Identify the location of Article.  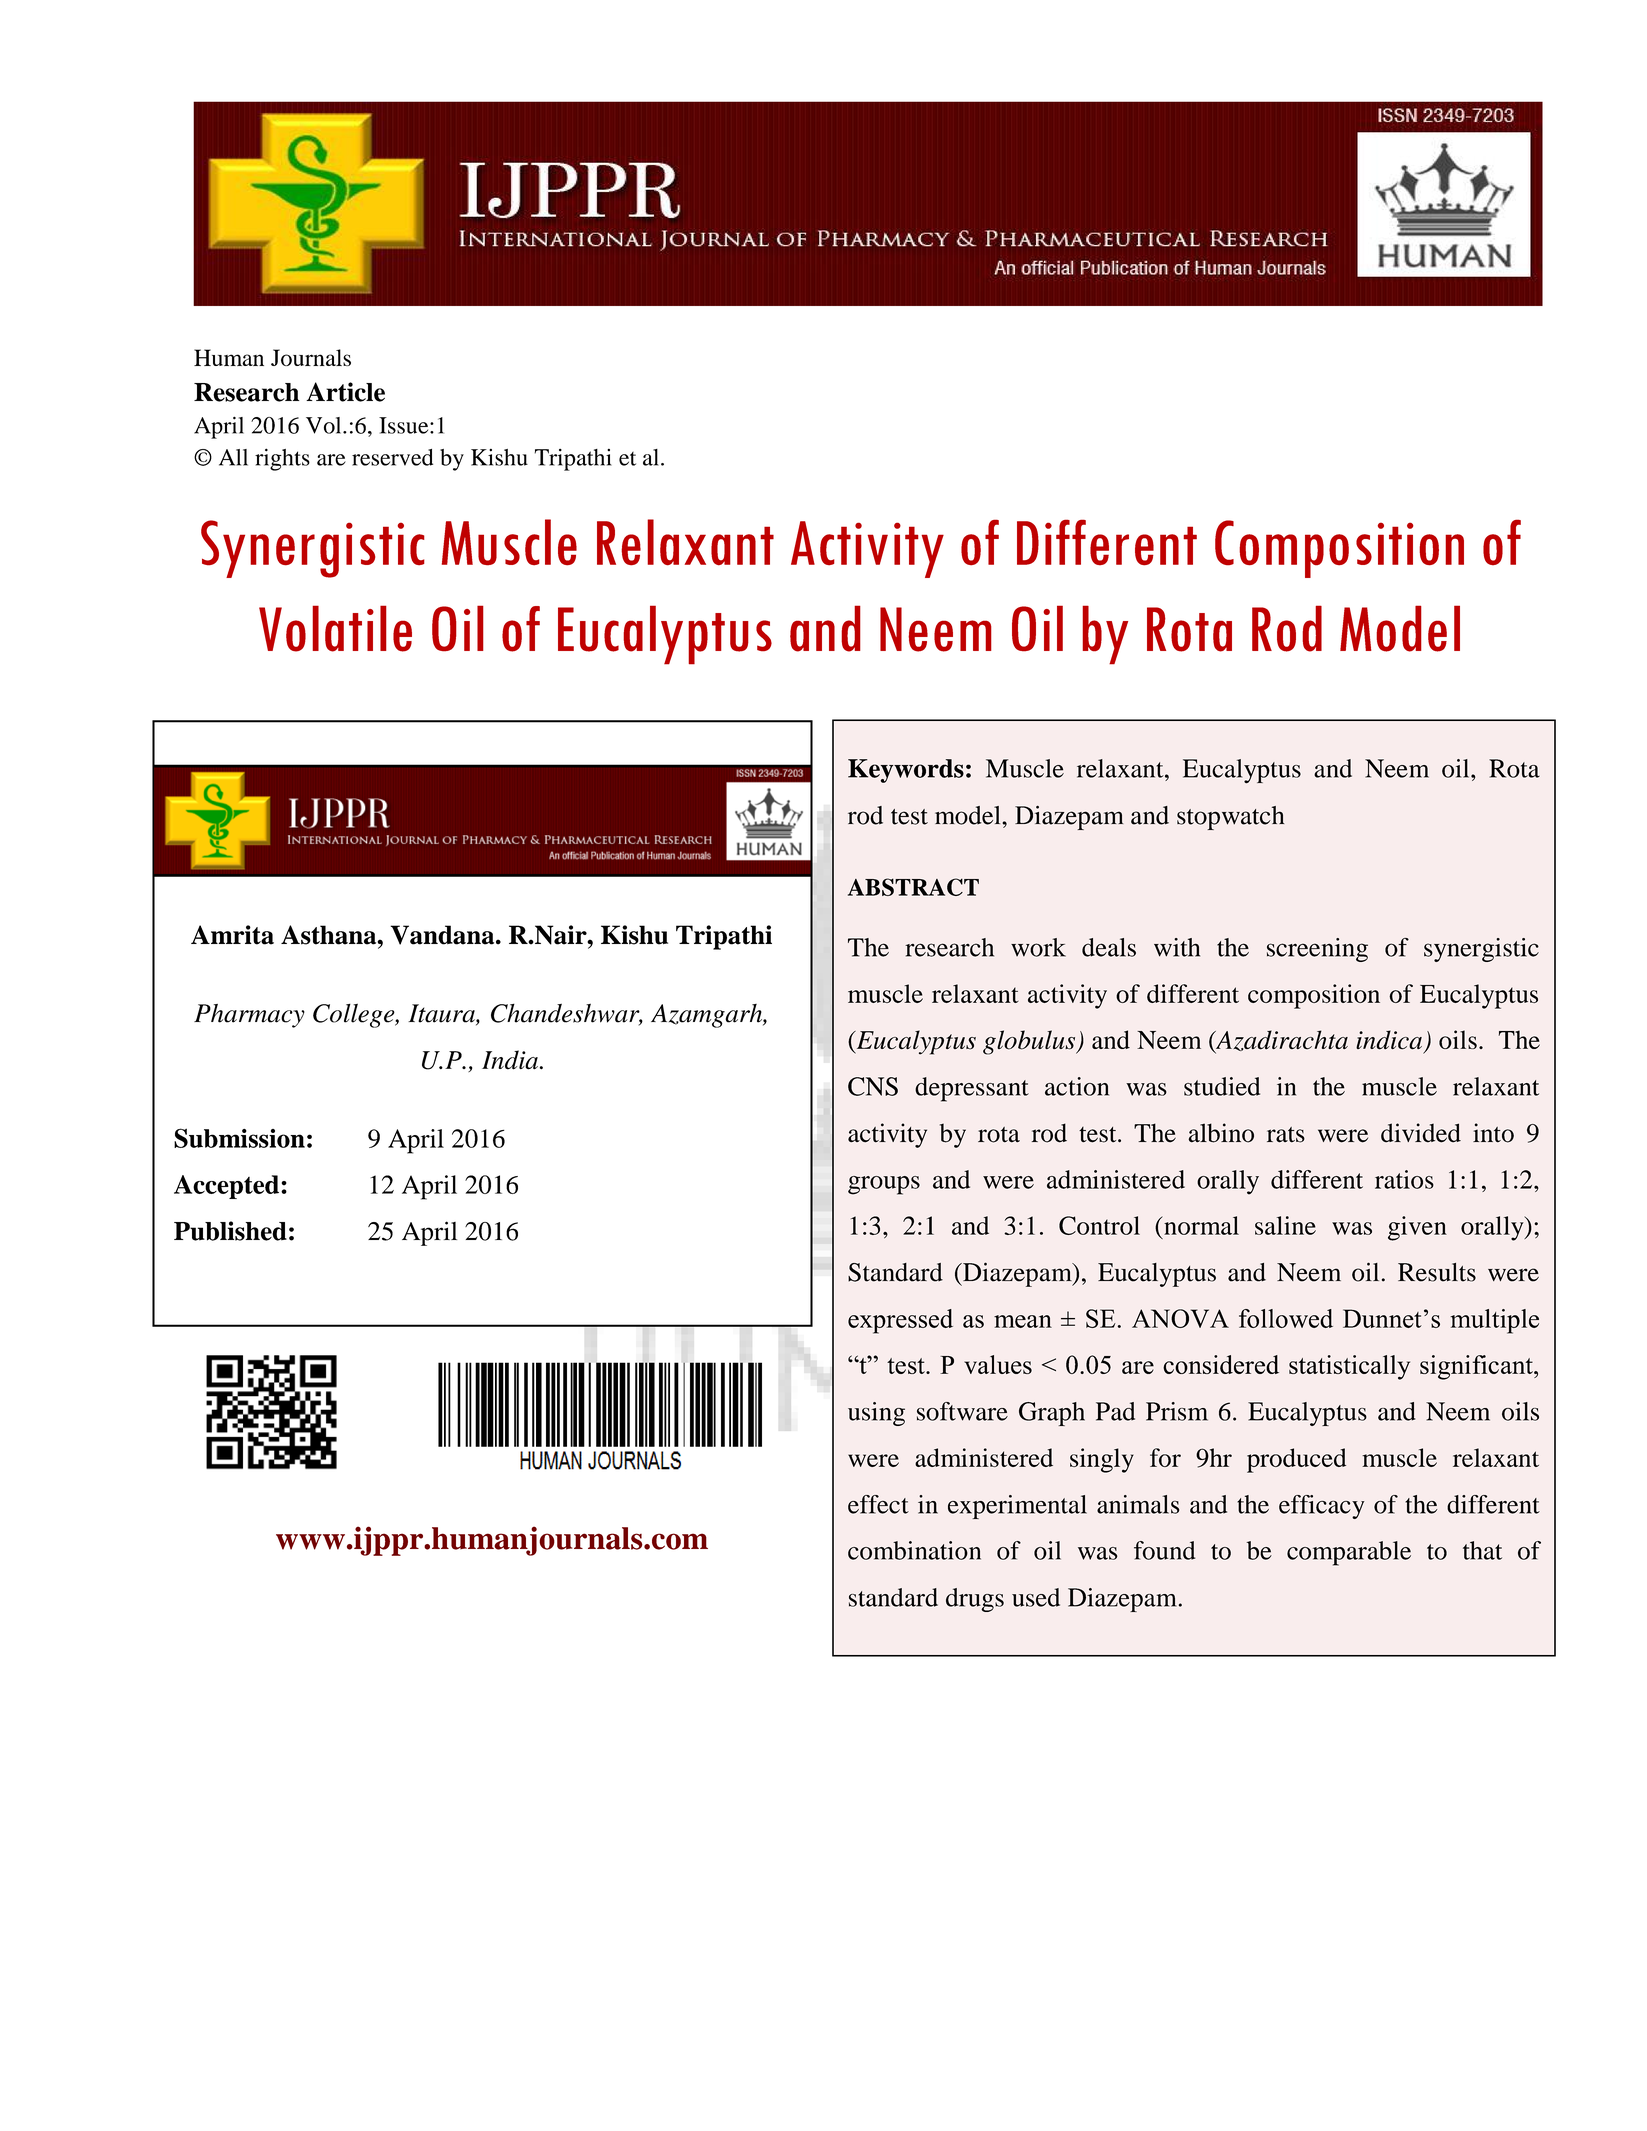
(345, 392).
